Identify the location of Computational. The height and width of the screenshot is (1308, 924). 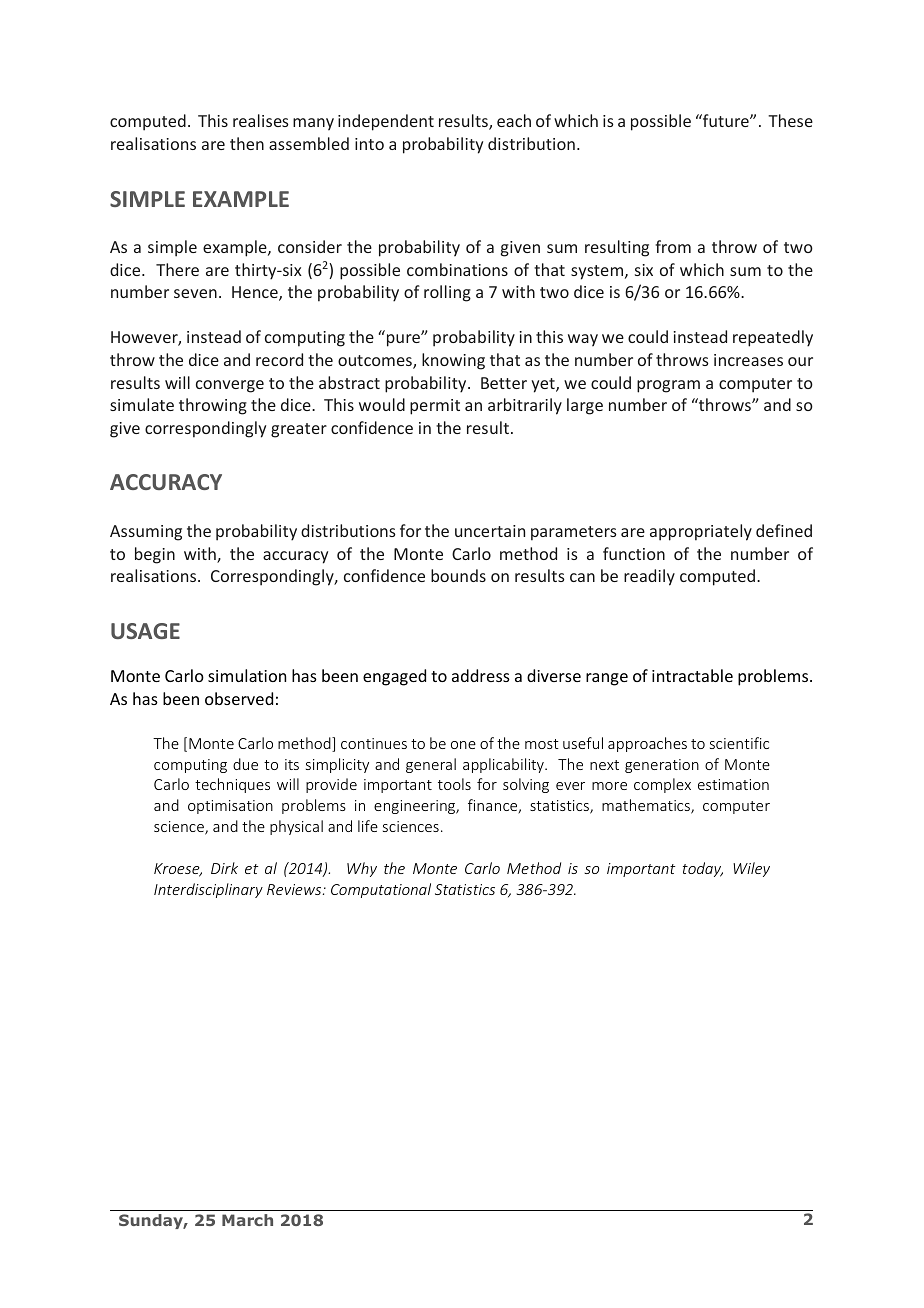
(381, 890).
